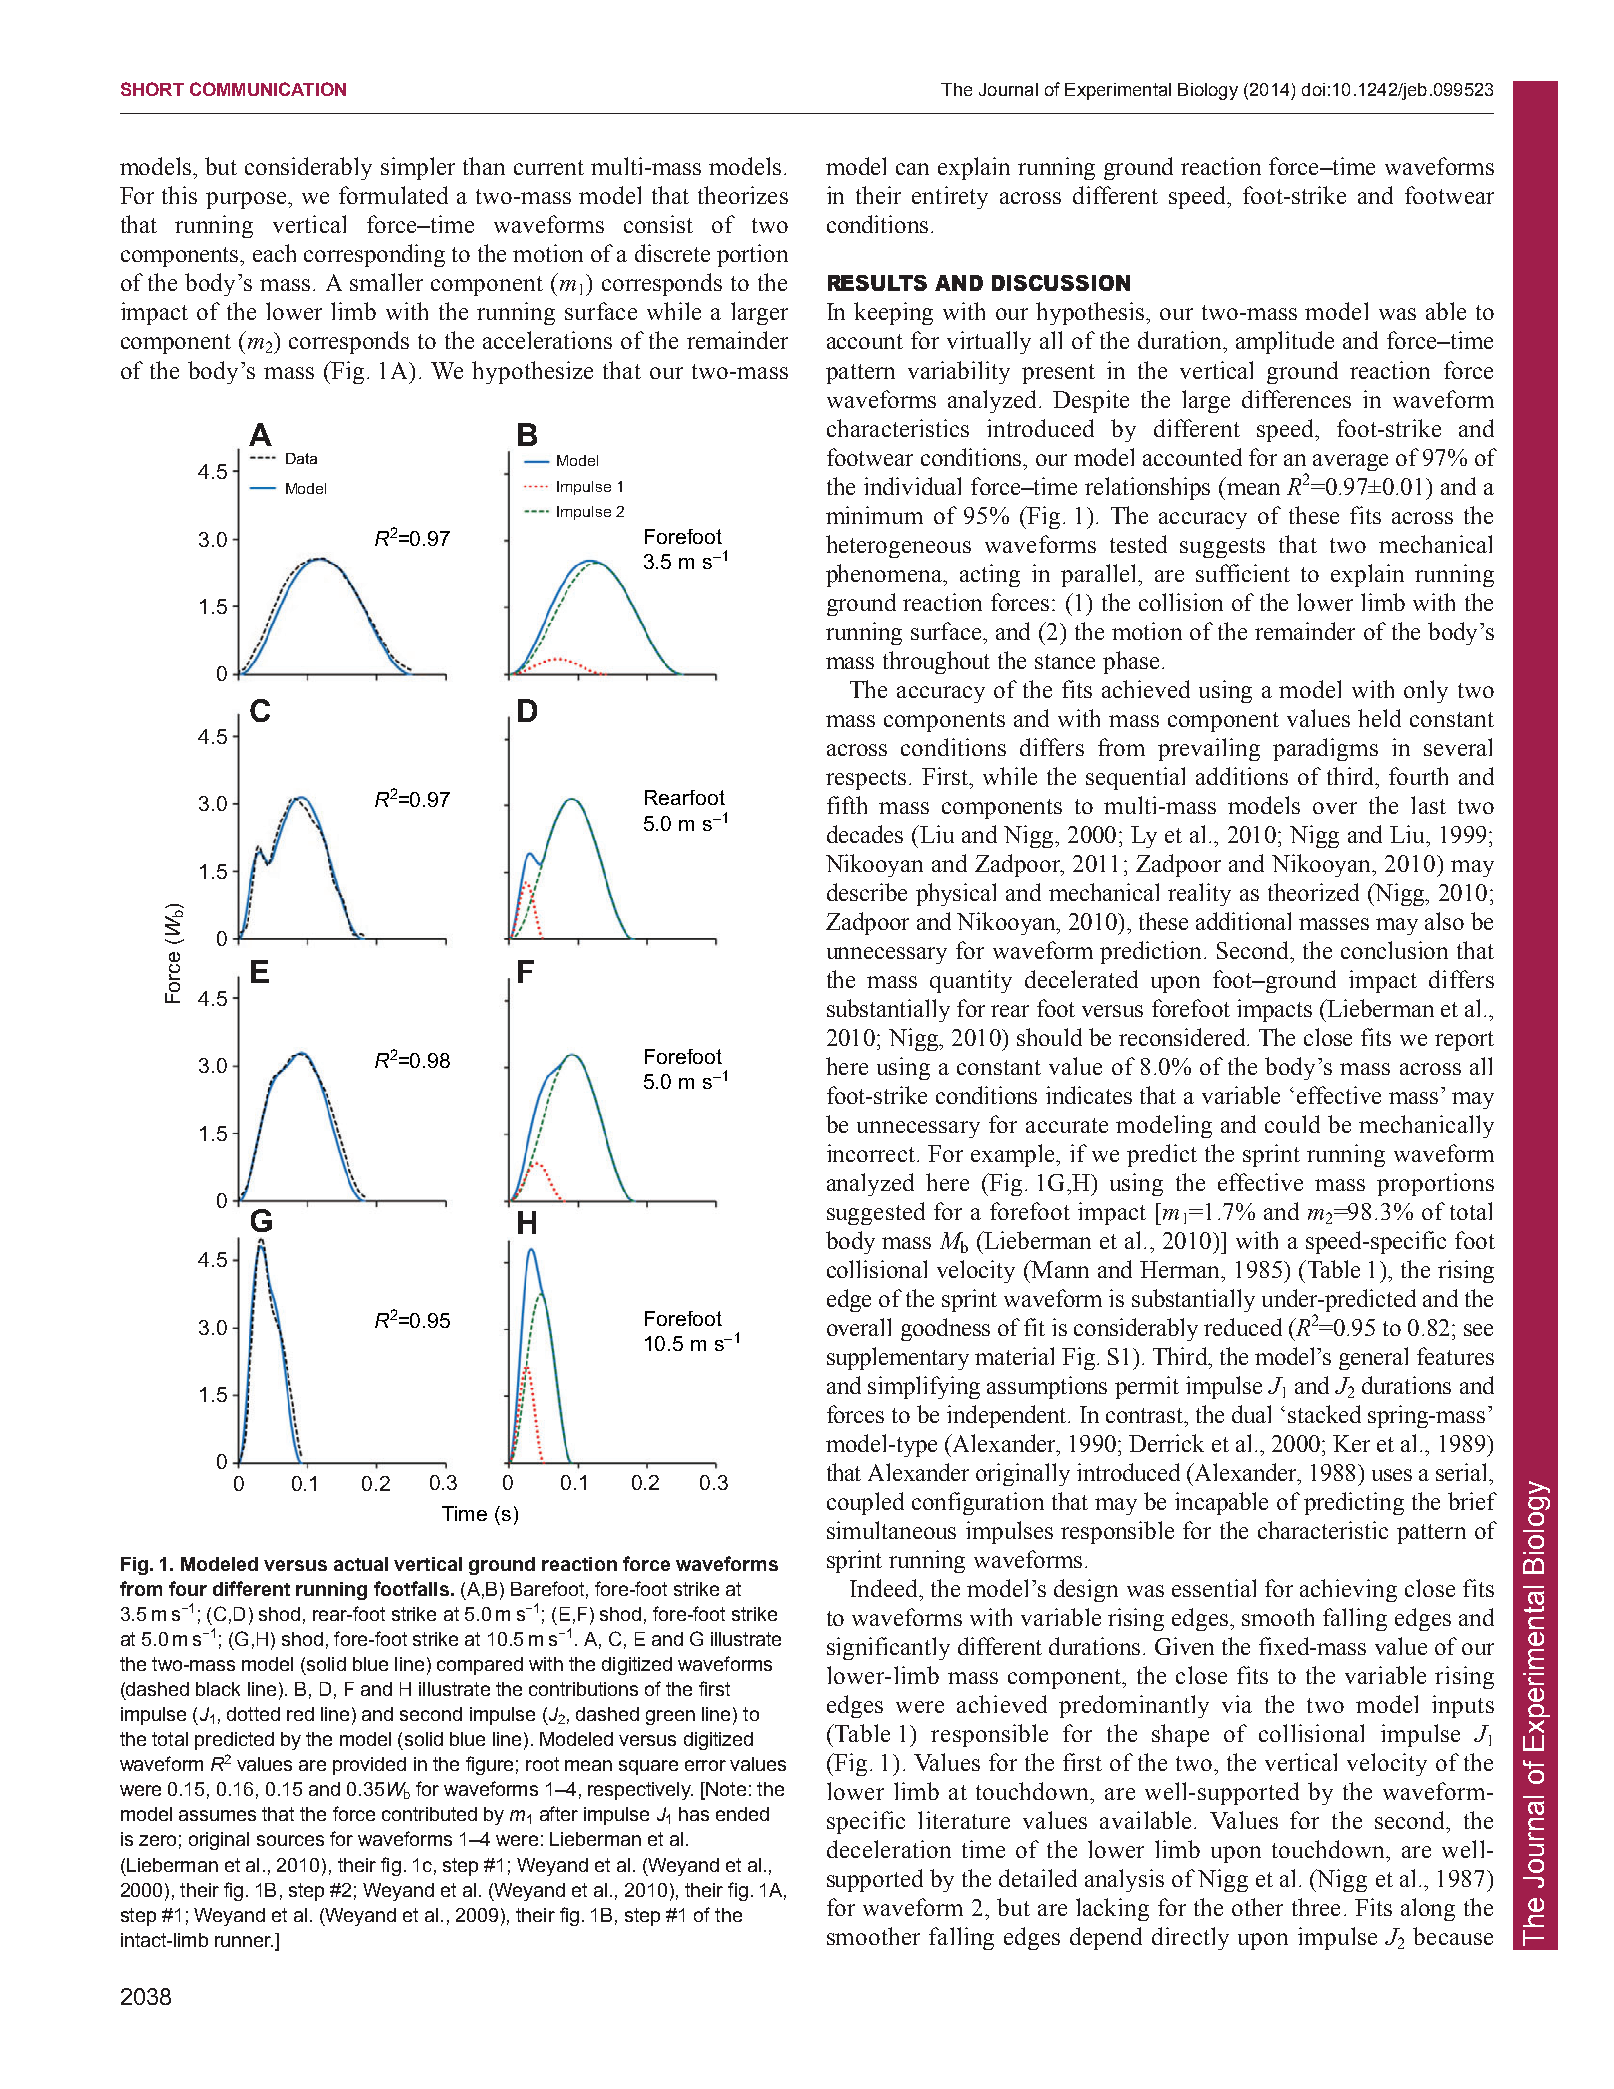  I want to click on deceleration, so click(889, 1849).
